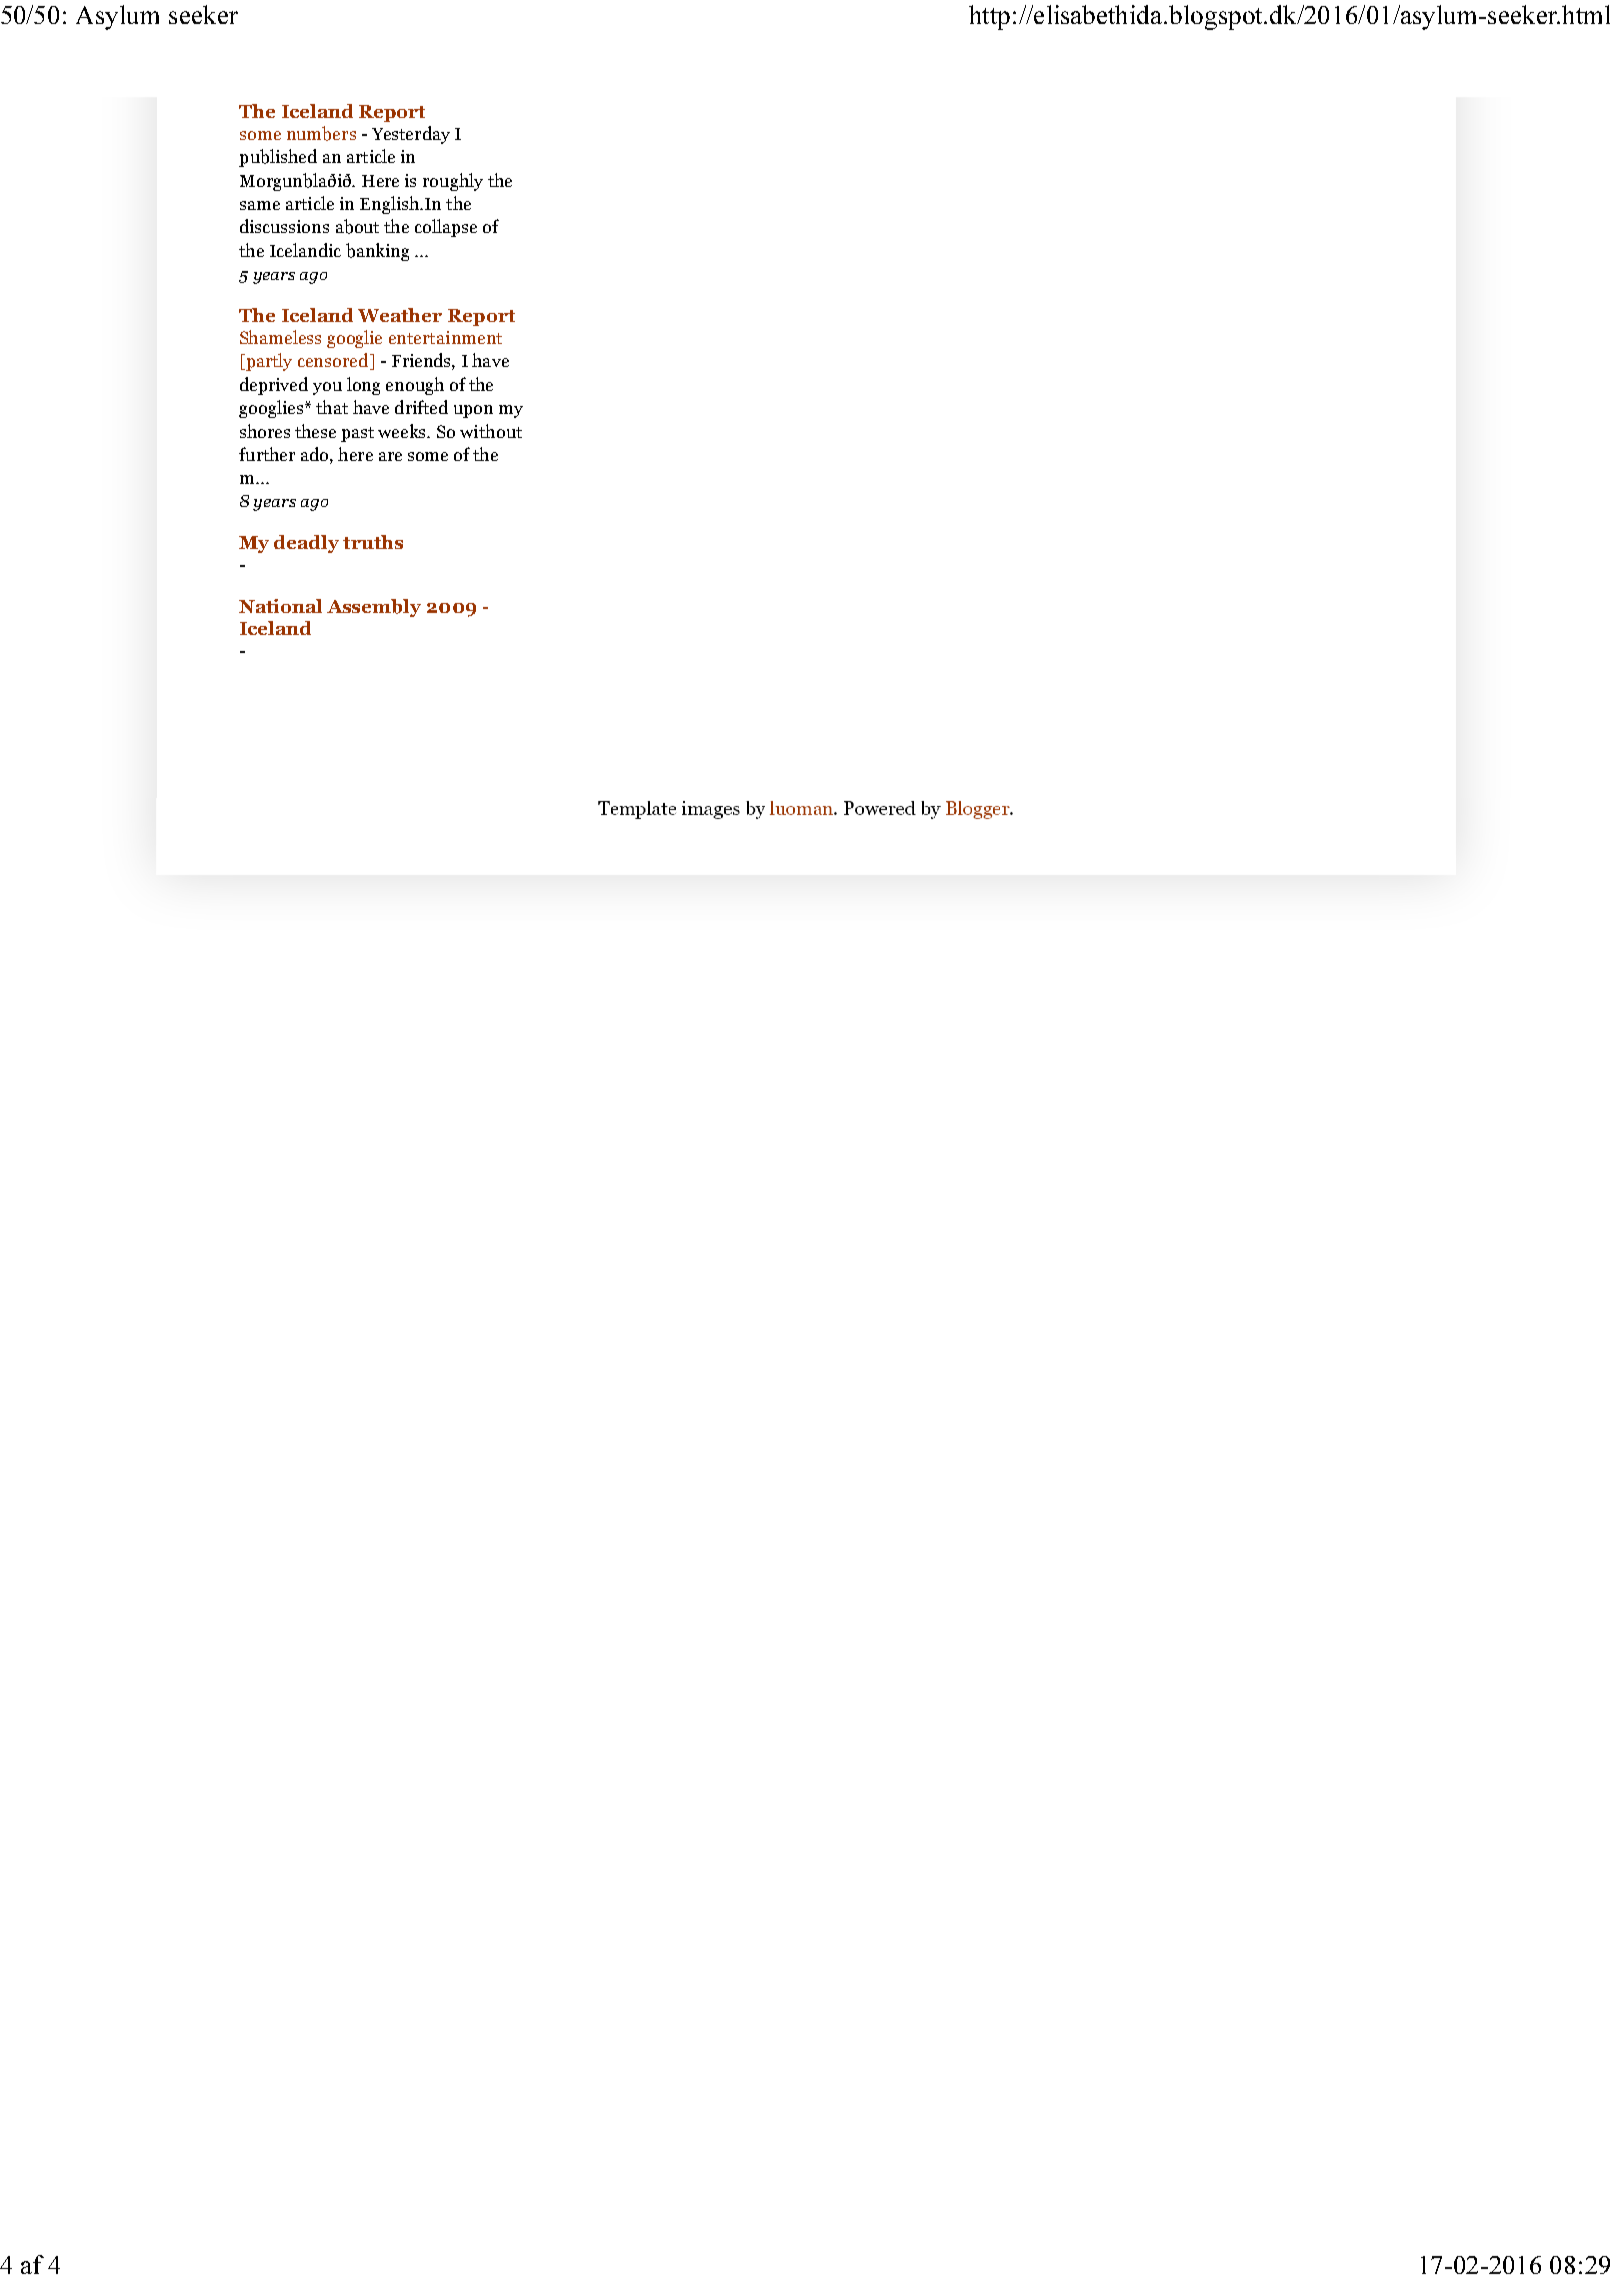 The image size is (1612, 2281). I want to click on Shameless, so click(280, 337).
